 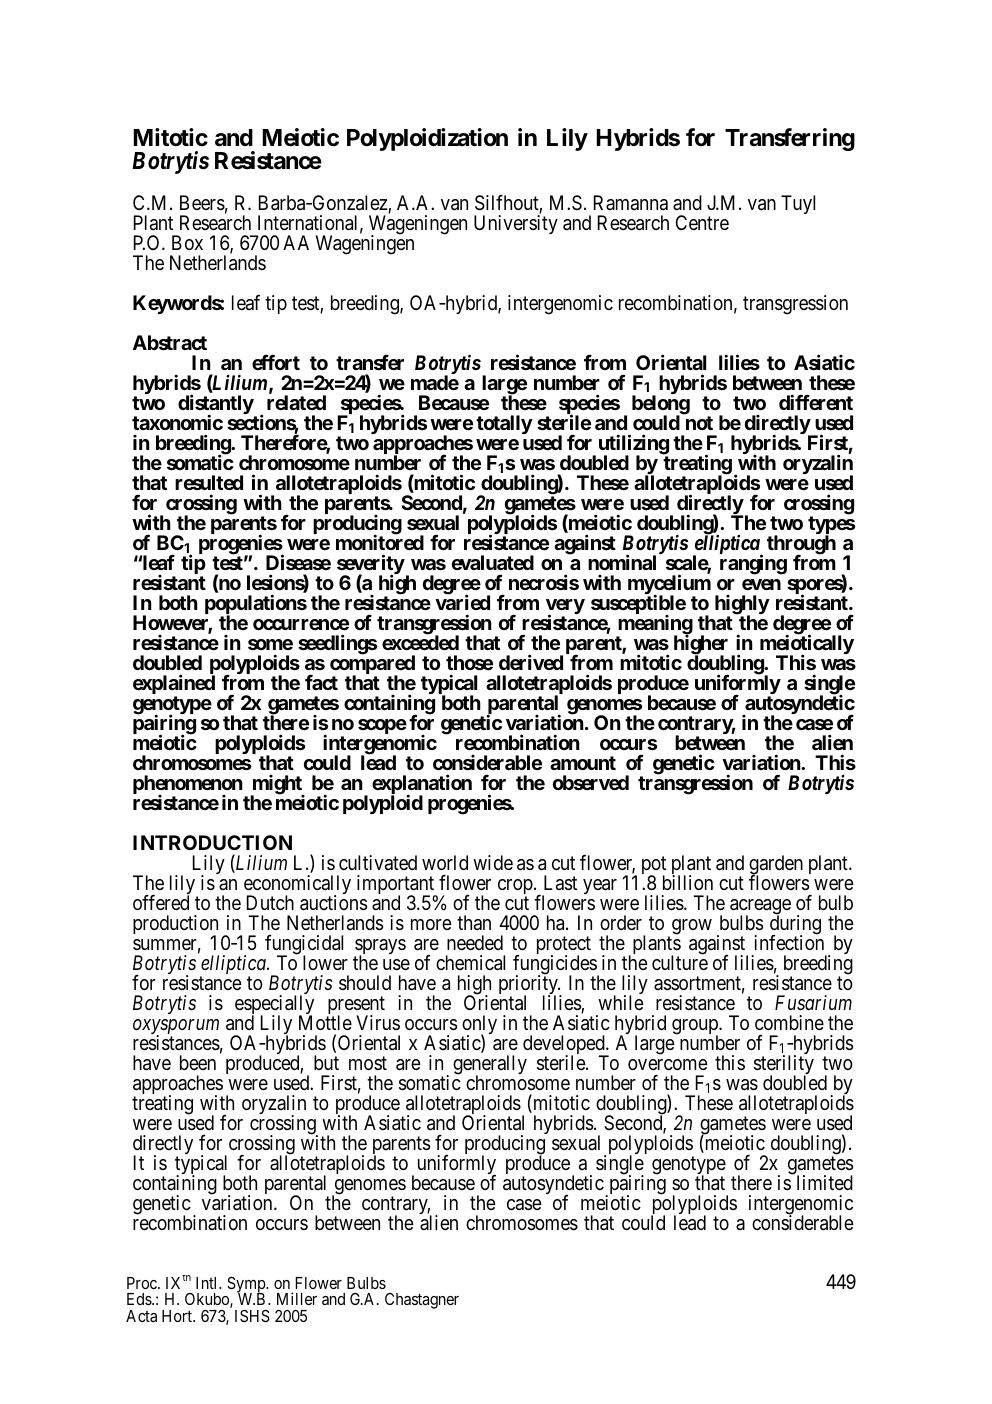 I want to click on Box, so click(x=187, y=242).
